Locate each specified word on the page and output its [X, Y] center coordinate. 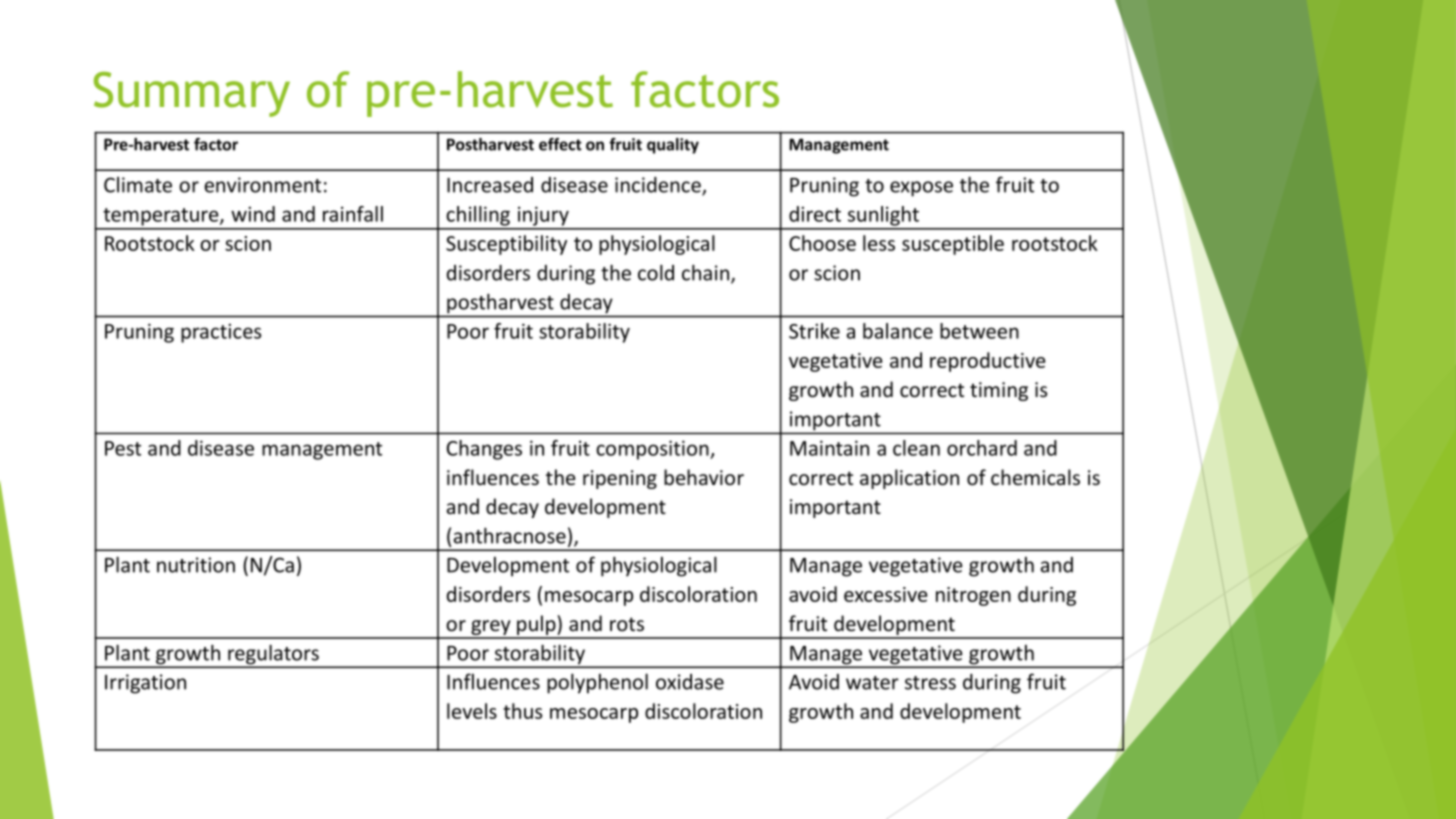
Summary [192, 94]
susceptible [953, 245]
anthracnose [509, 535]
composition [653, 450]
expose [921, 189]
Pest [123, 448]
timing [999, 391]
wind [253, 214]
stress [930, 683]
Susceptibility [506, 245]
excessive [886, 594]
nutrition [196, 565]
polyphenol [597, 683]
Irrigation [145, 684]
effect [560, 144]
